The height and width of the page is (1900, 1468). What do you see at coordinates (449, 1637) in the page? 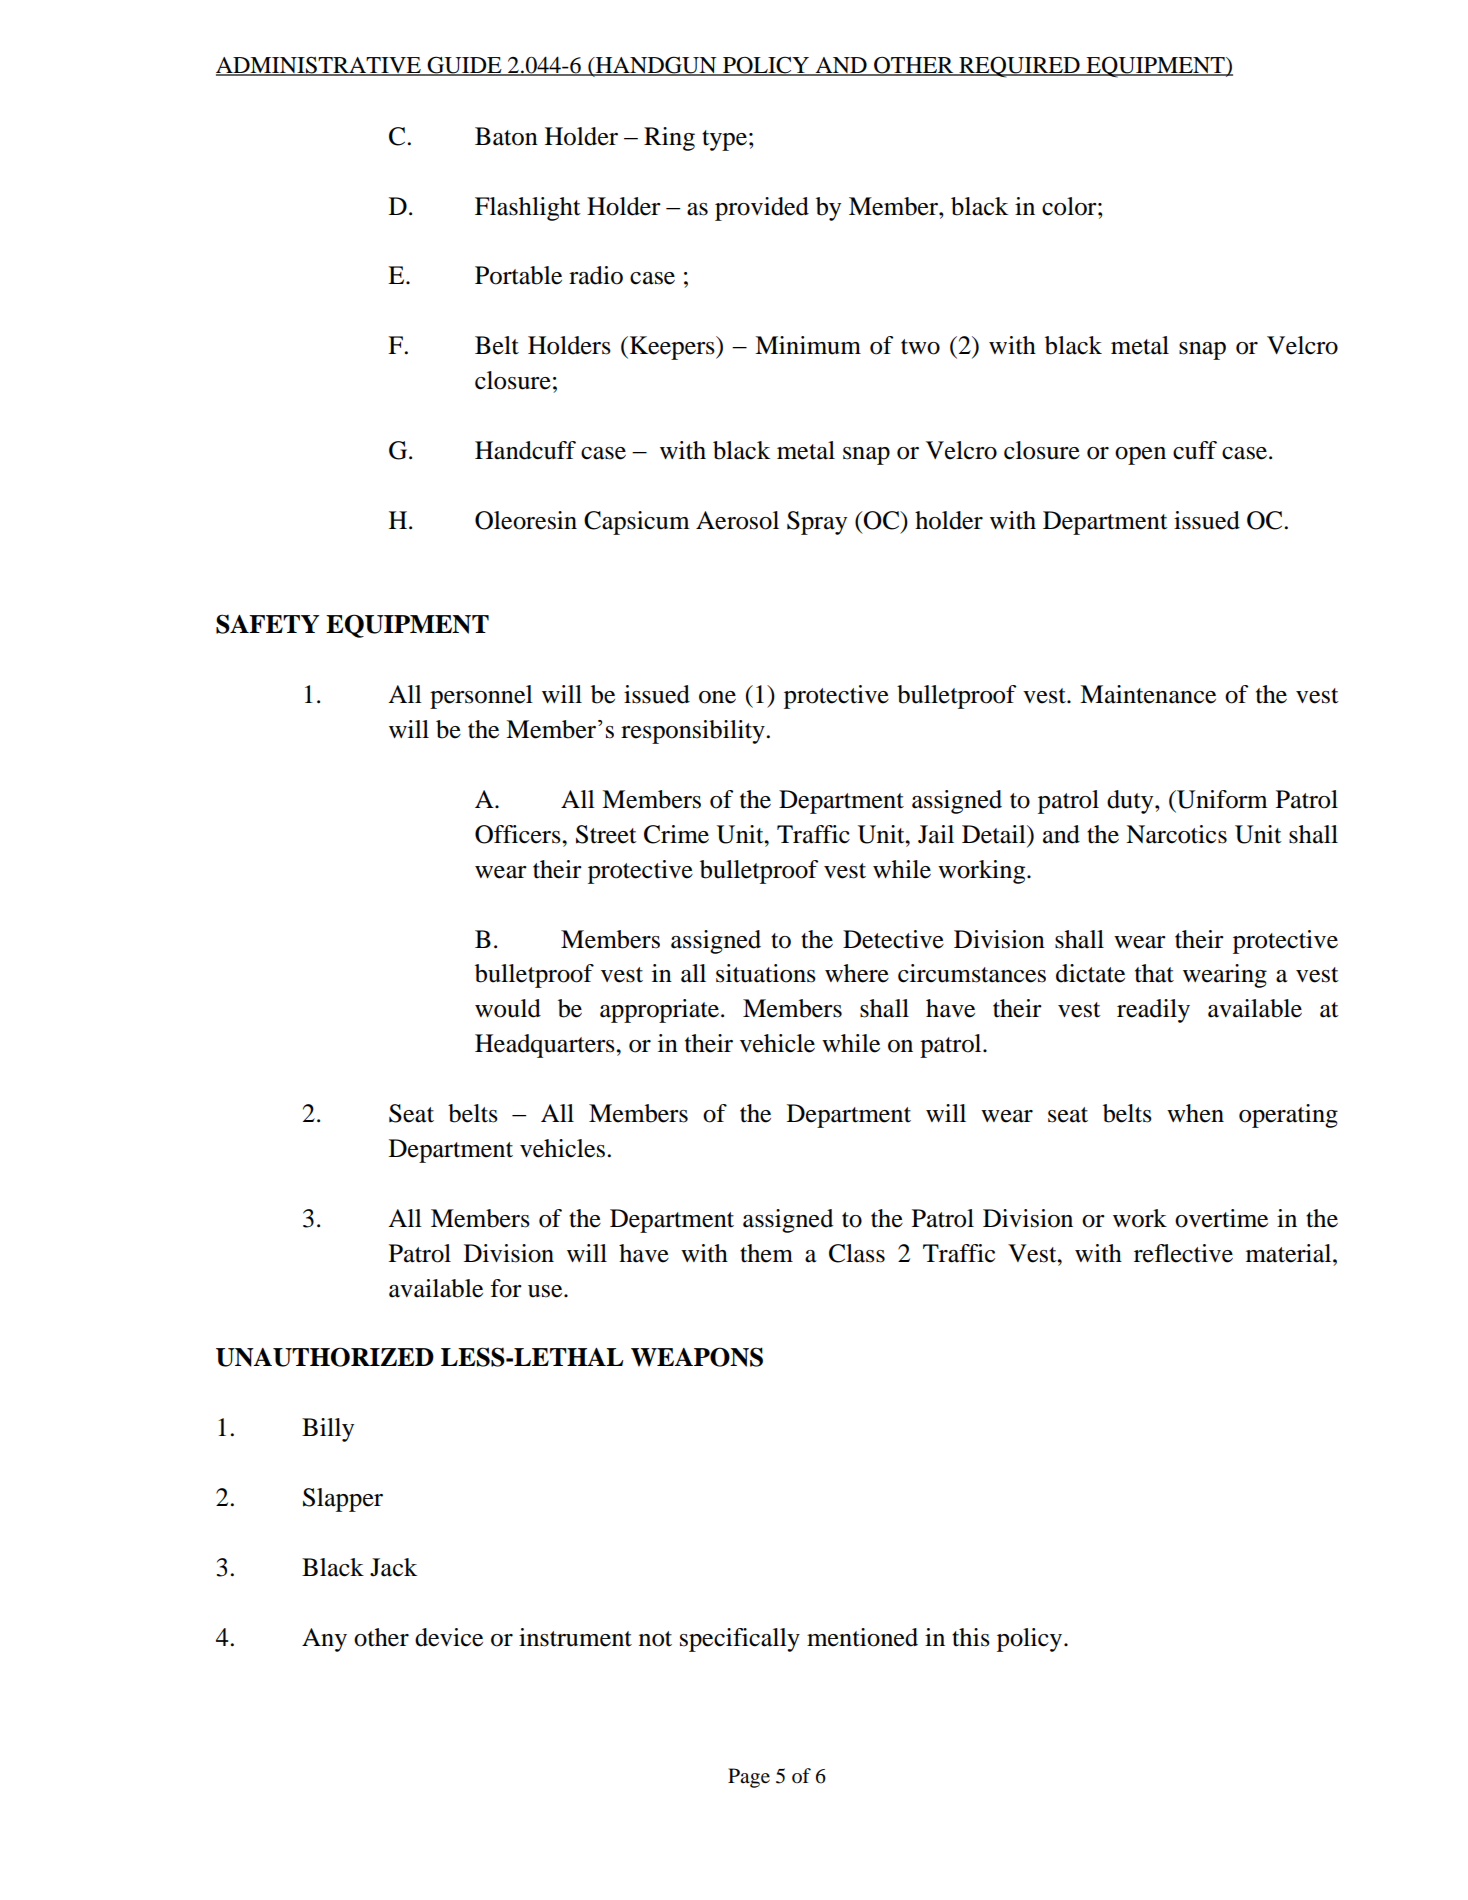
I see `device` at bounding box center [449, 1637].
